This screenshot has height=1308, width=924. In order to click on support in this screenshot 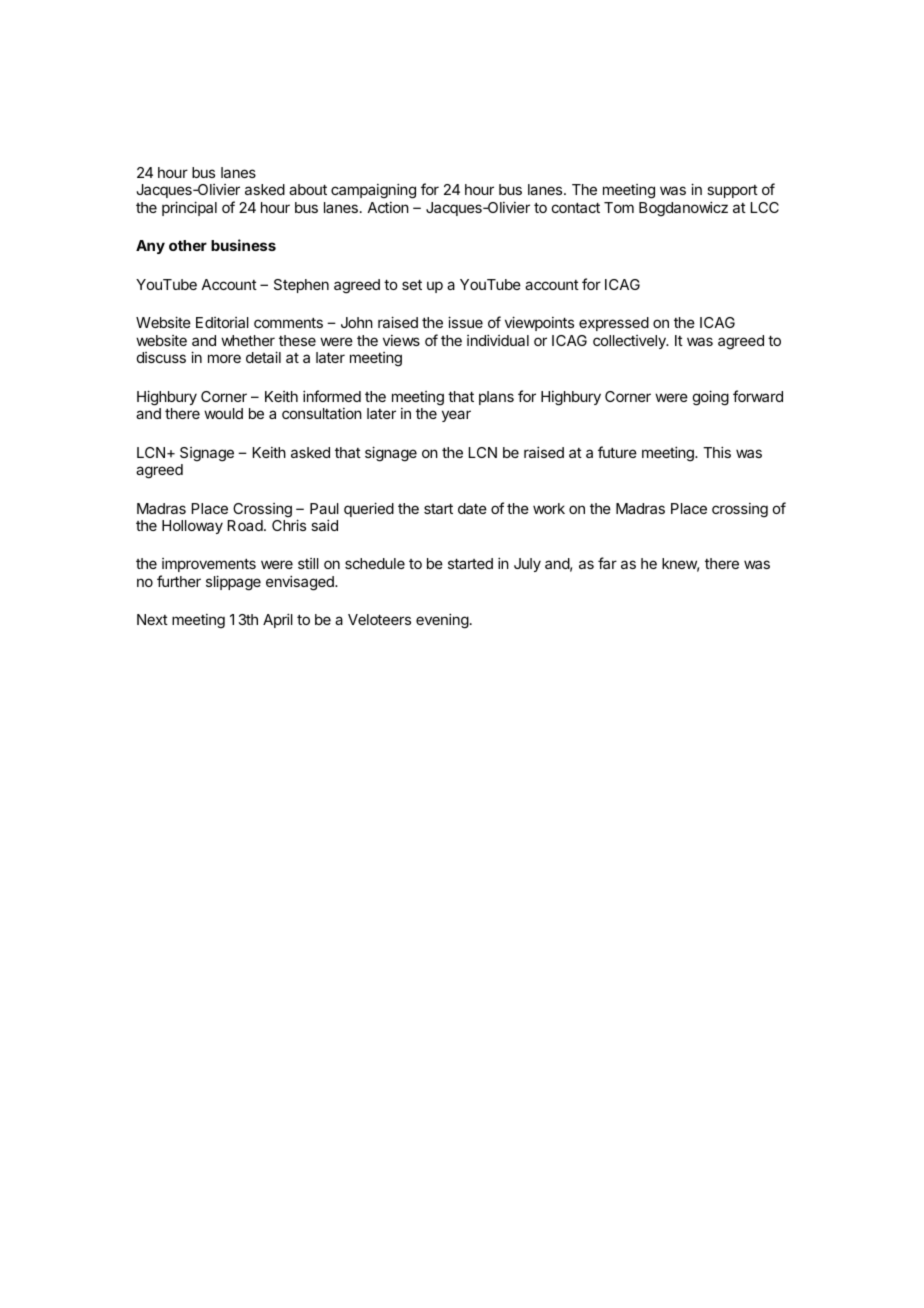, I will do `click(732, 191)`.
